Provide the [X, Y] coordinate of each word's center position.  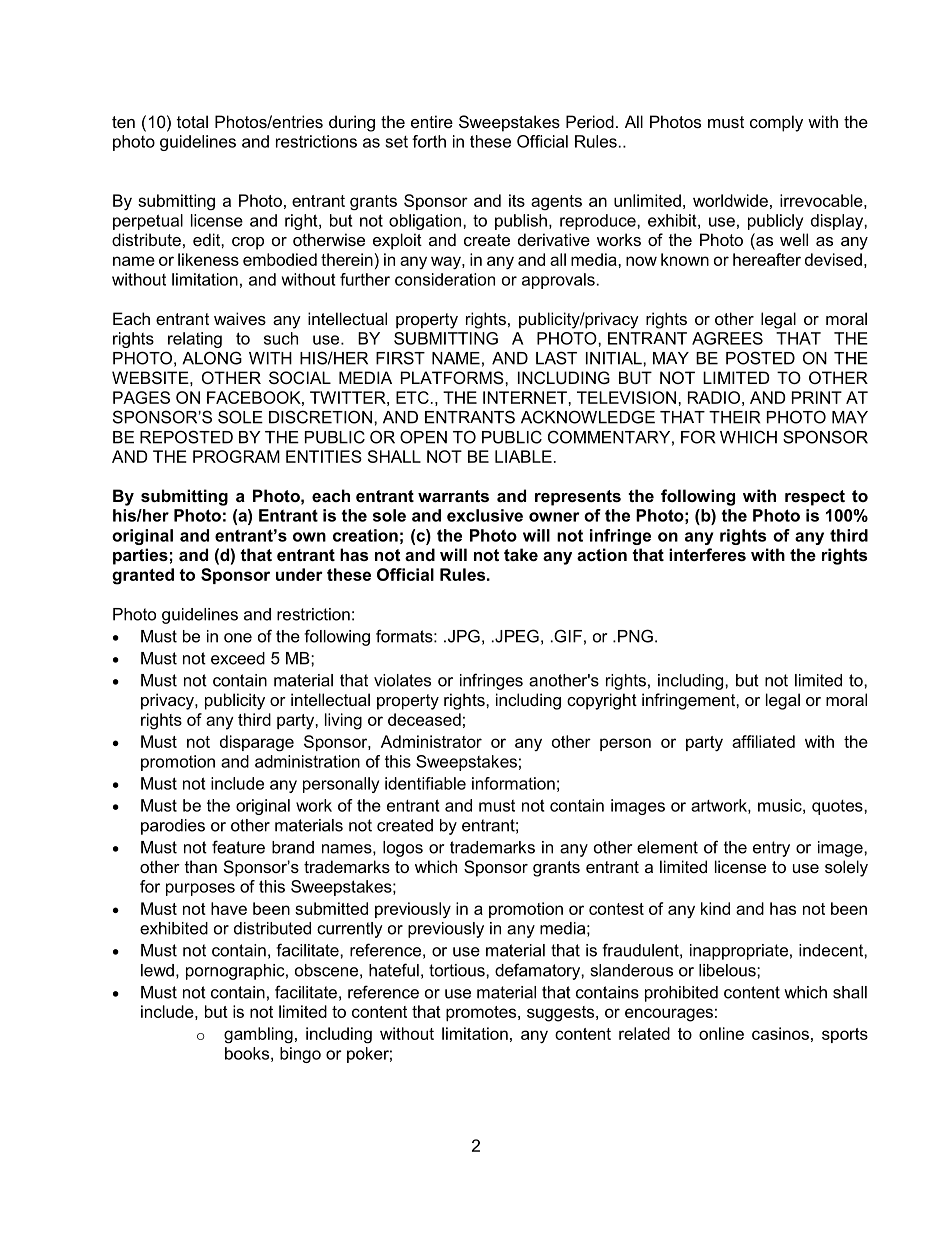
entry [771, 849]
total [192, 121]
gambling [258, 1035]
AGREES [727, 338]
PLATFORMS [453, 377]
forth [429, 141]
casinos [780, 1033]
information [513, 783]
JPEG [516, 636]
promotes [482, 1013]
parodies [173, 827]
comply [776, 123]
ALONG [212, 358]
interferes [707, 554]
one [238, 638]
